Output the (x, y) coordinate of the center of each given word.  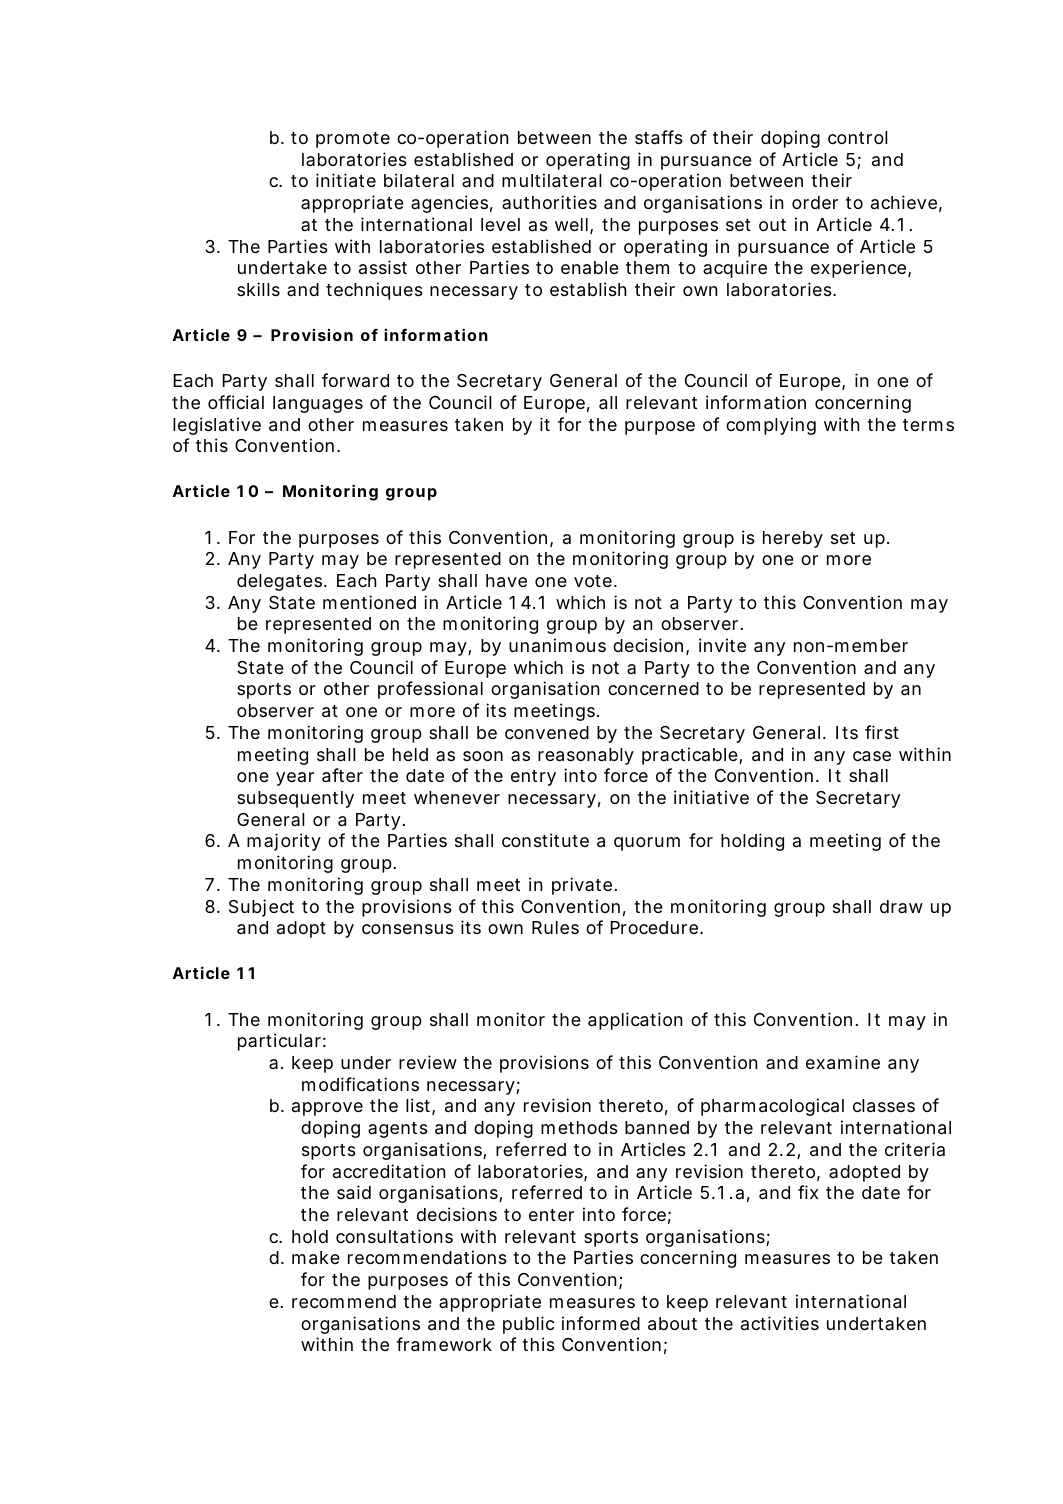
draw (901, 906)
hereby (793, 539)
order (815, 202)
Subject (261, 908)
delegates (279, 582)
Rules (555, 927)
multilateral (552, 180)
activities (780, 1323)
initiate (346, 180)
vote (593, 581)
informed (601, 1323)
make (316, 1258)
